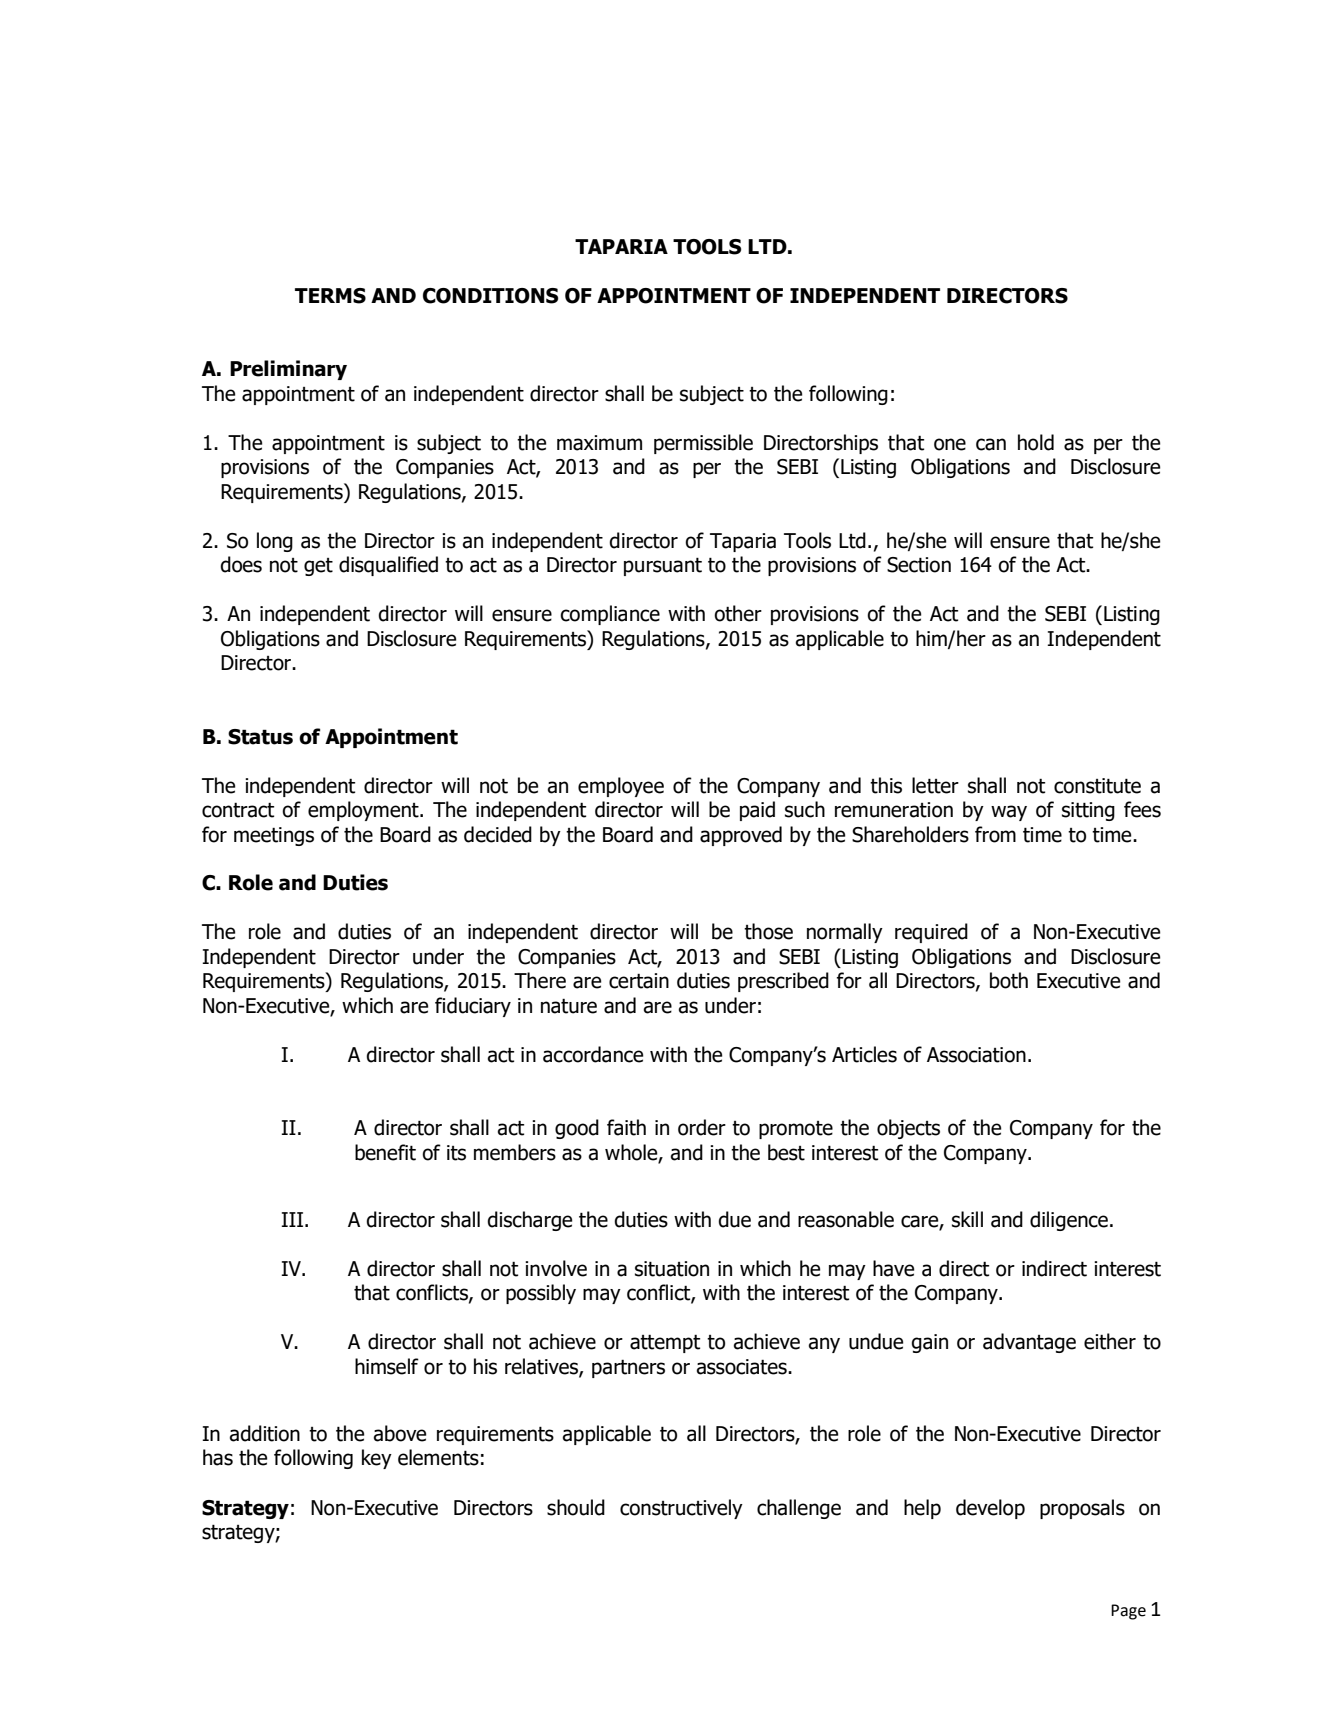 This image has width=1321, height=1709. Describe the element at coordinates (703, 444) in the image. I see `permissible` at that location.
